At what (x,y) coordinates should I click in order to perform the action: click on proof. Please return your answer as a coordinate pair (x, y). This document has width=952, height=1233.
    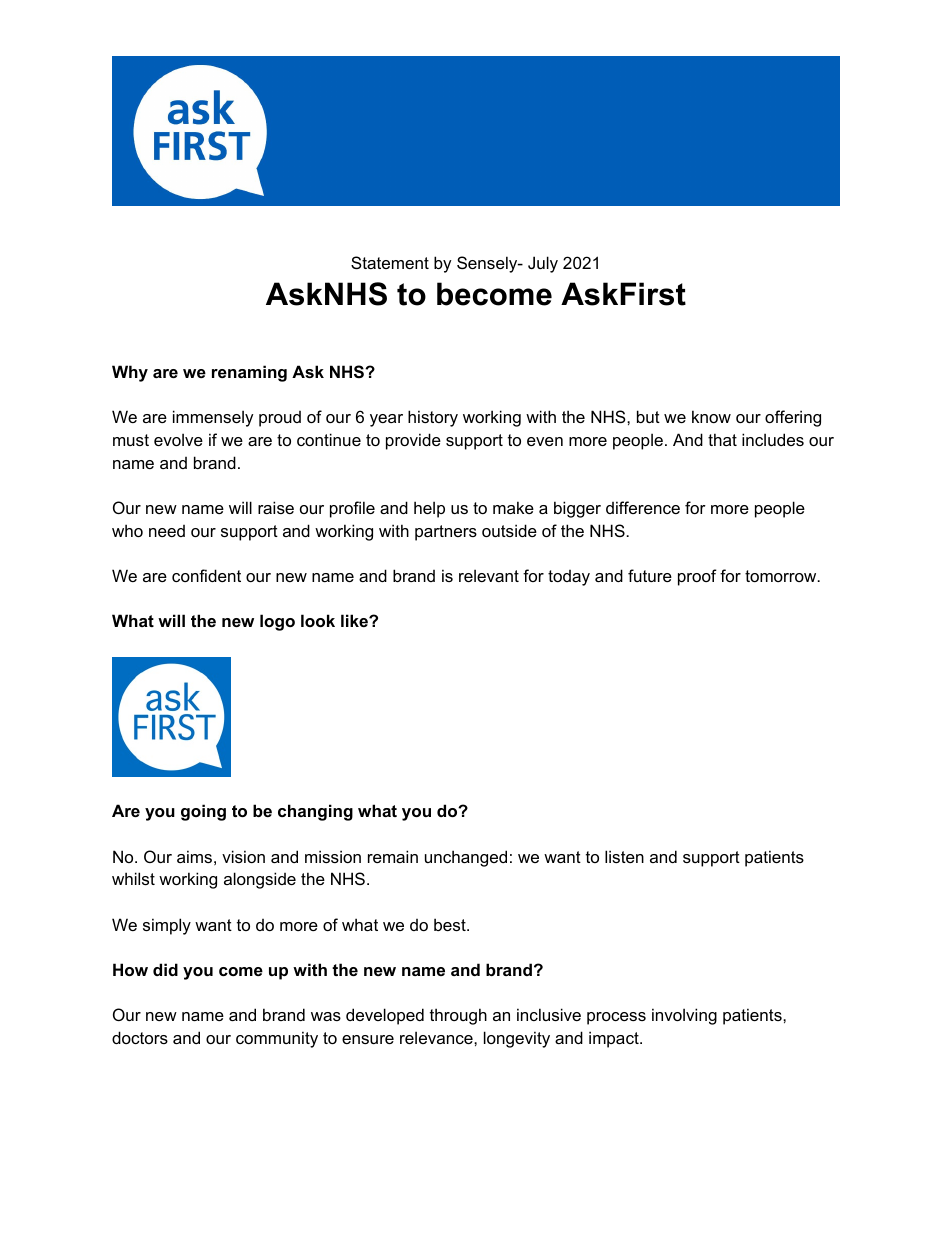
    Looking at the image, I should click on (697, 577).
